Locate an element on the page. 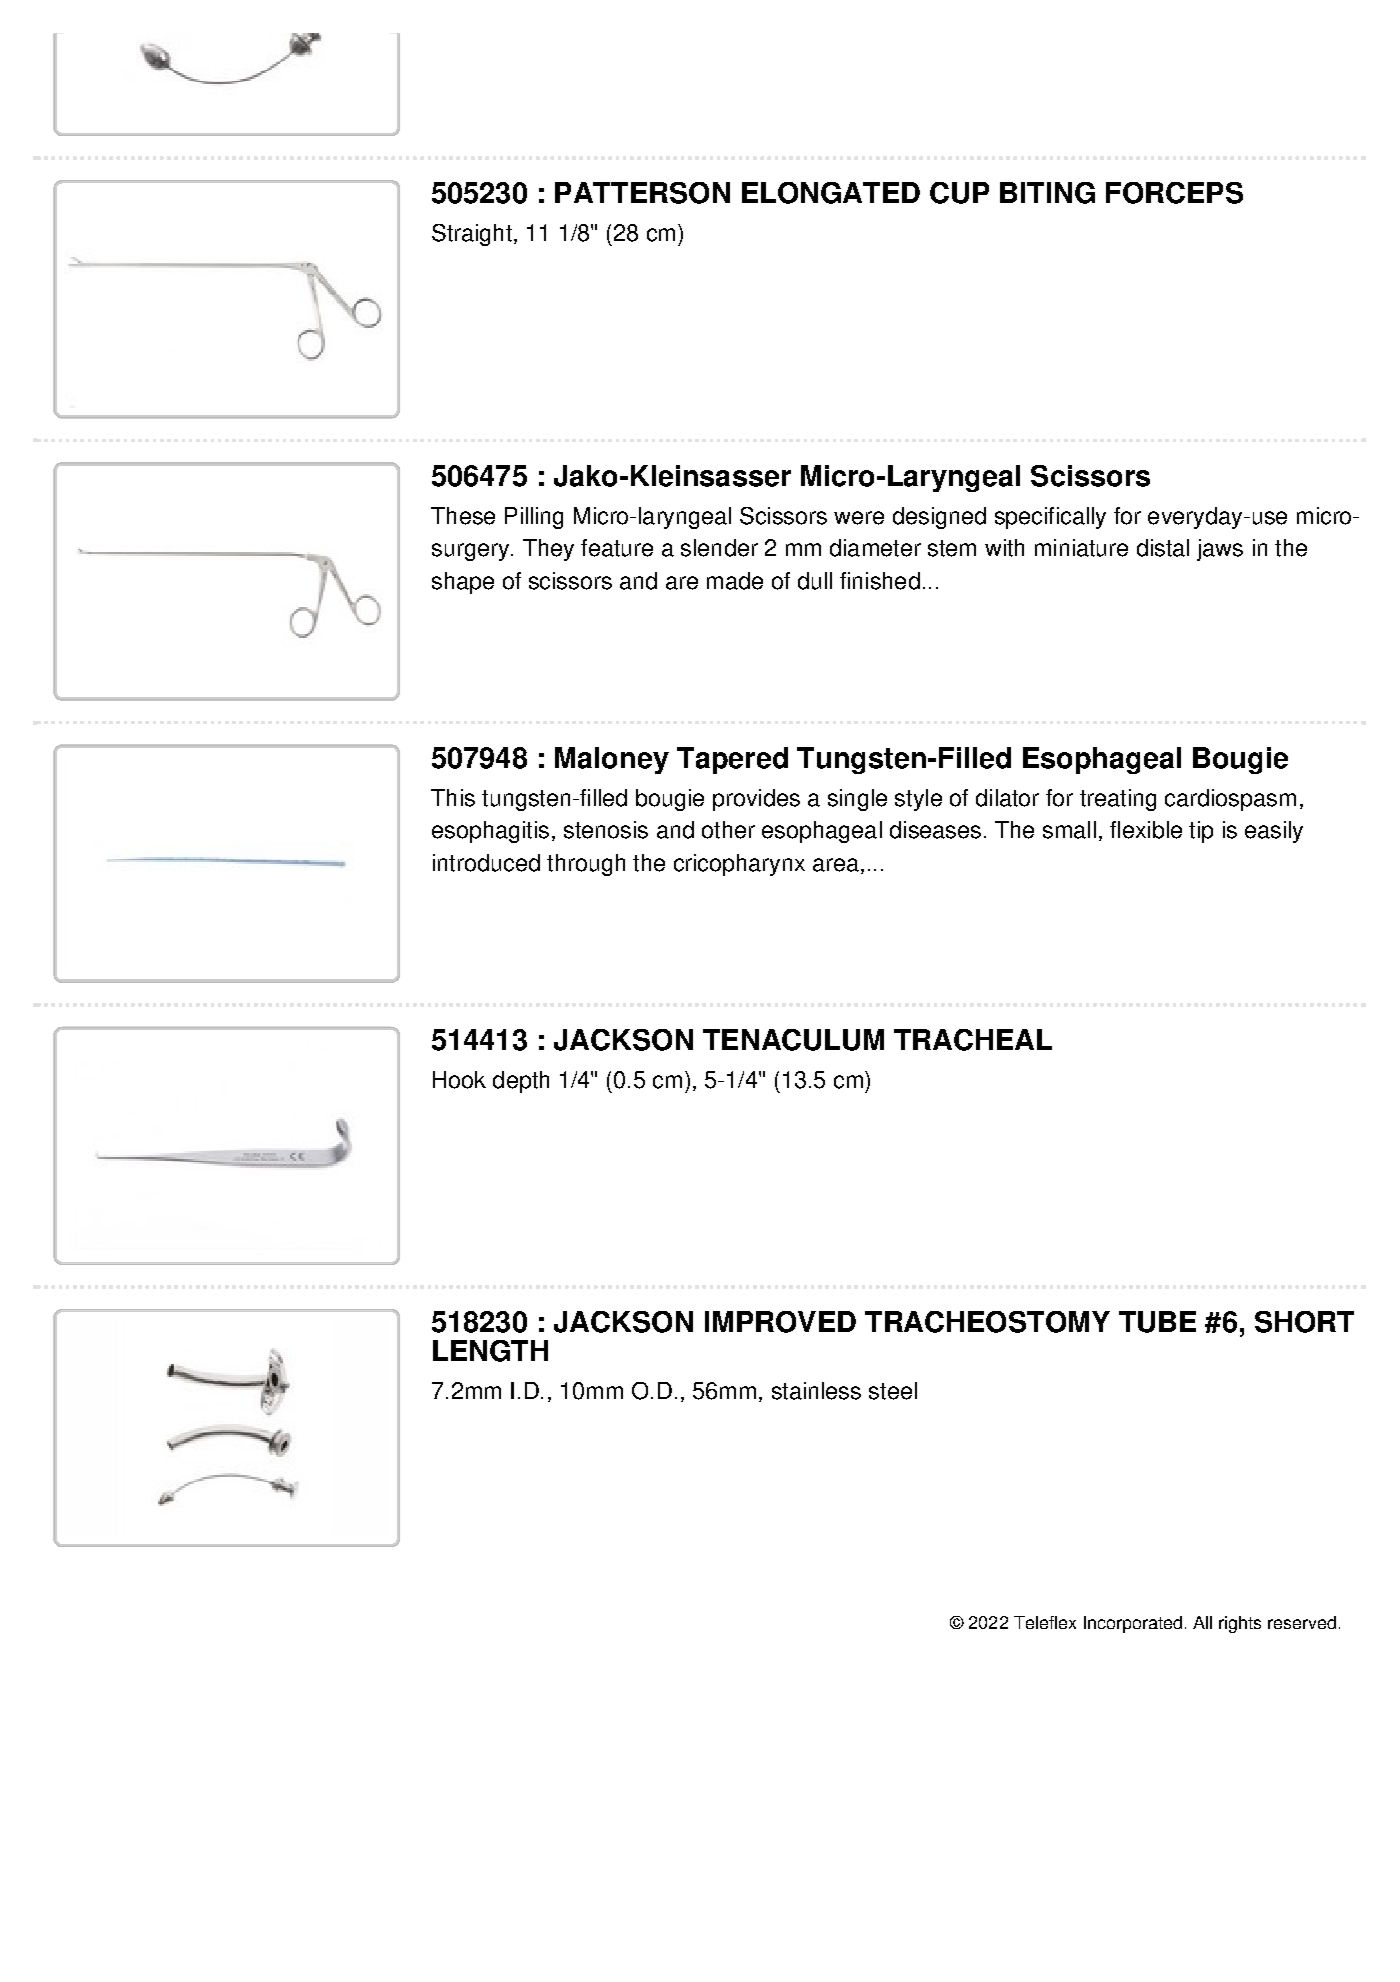  TRACHEAL is located at coordinates (973, 1040).
